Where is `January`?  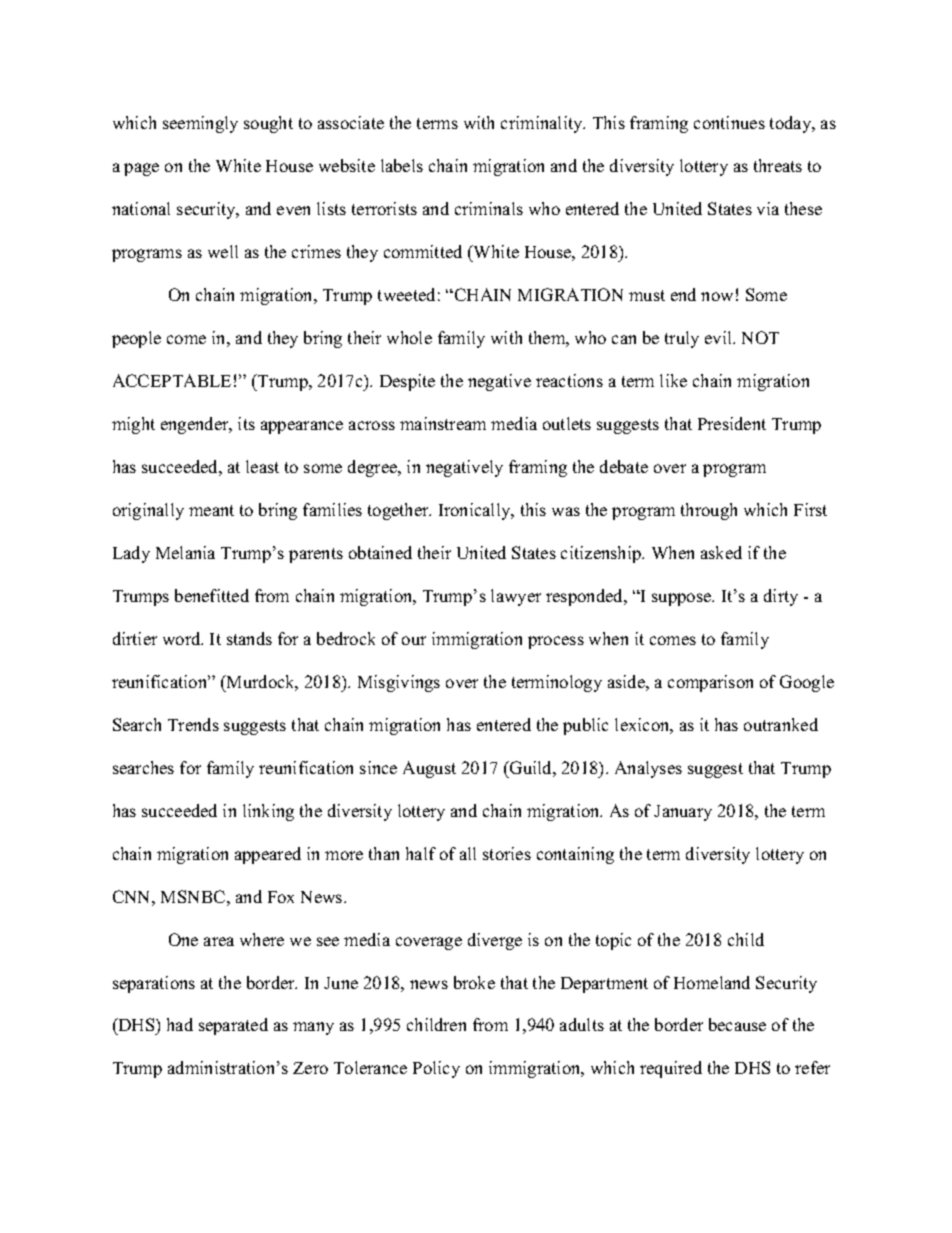
January is located at coordinates (683, 813).
